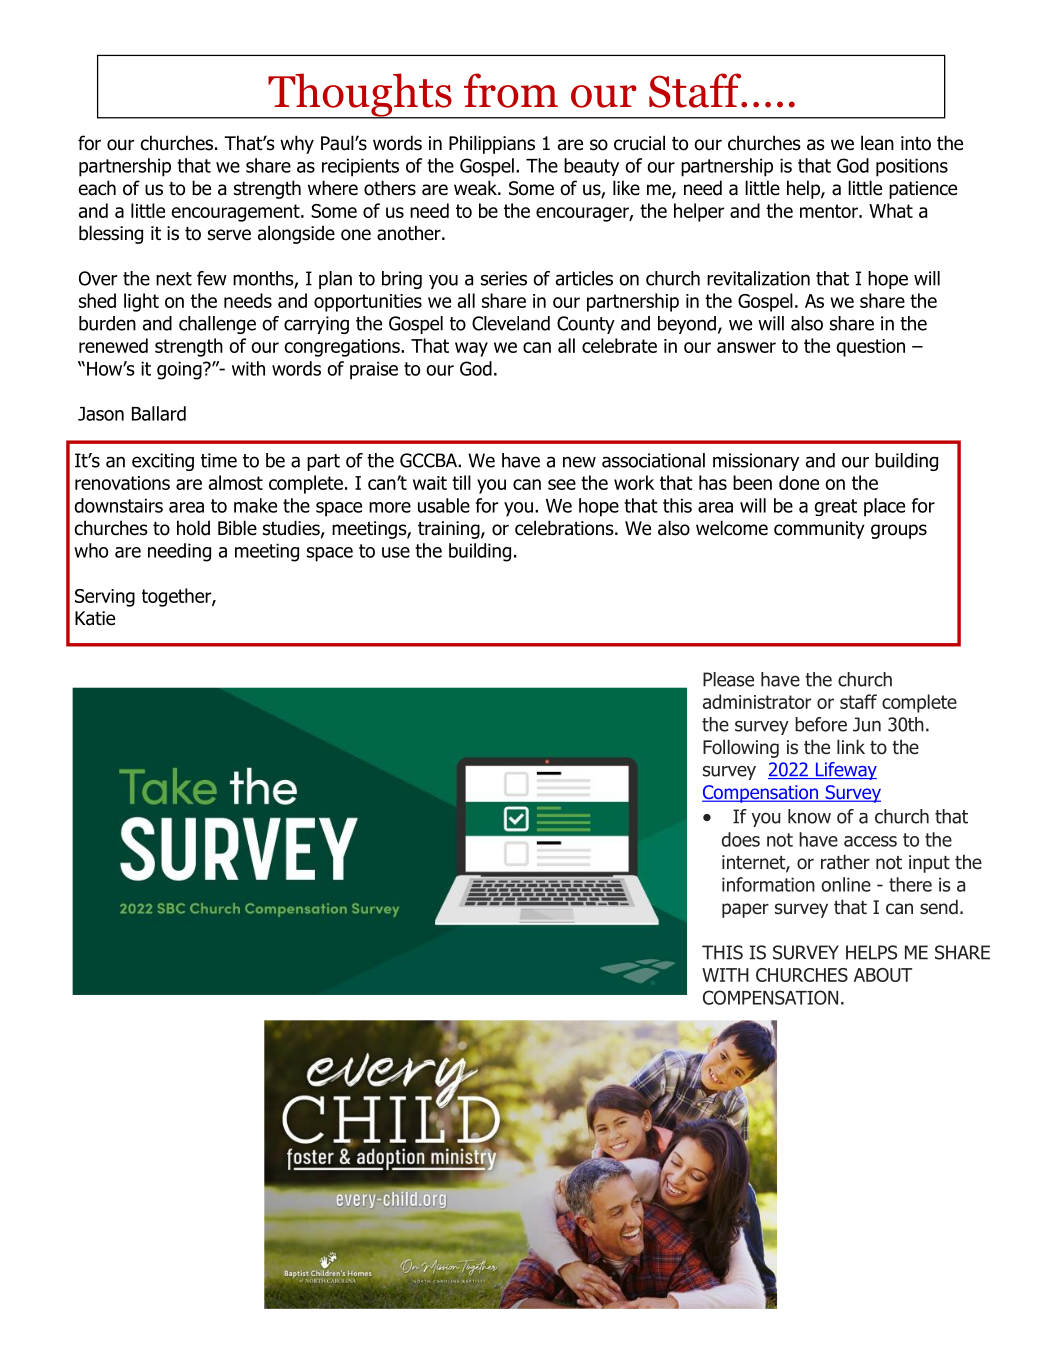  What do you see at coordinates (297, 144) in the screenshot?
I see `why` at bounding box center [297, 144].
